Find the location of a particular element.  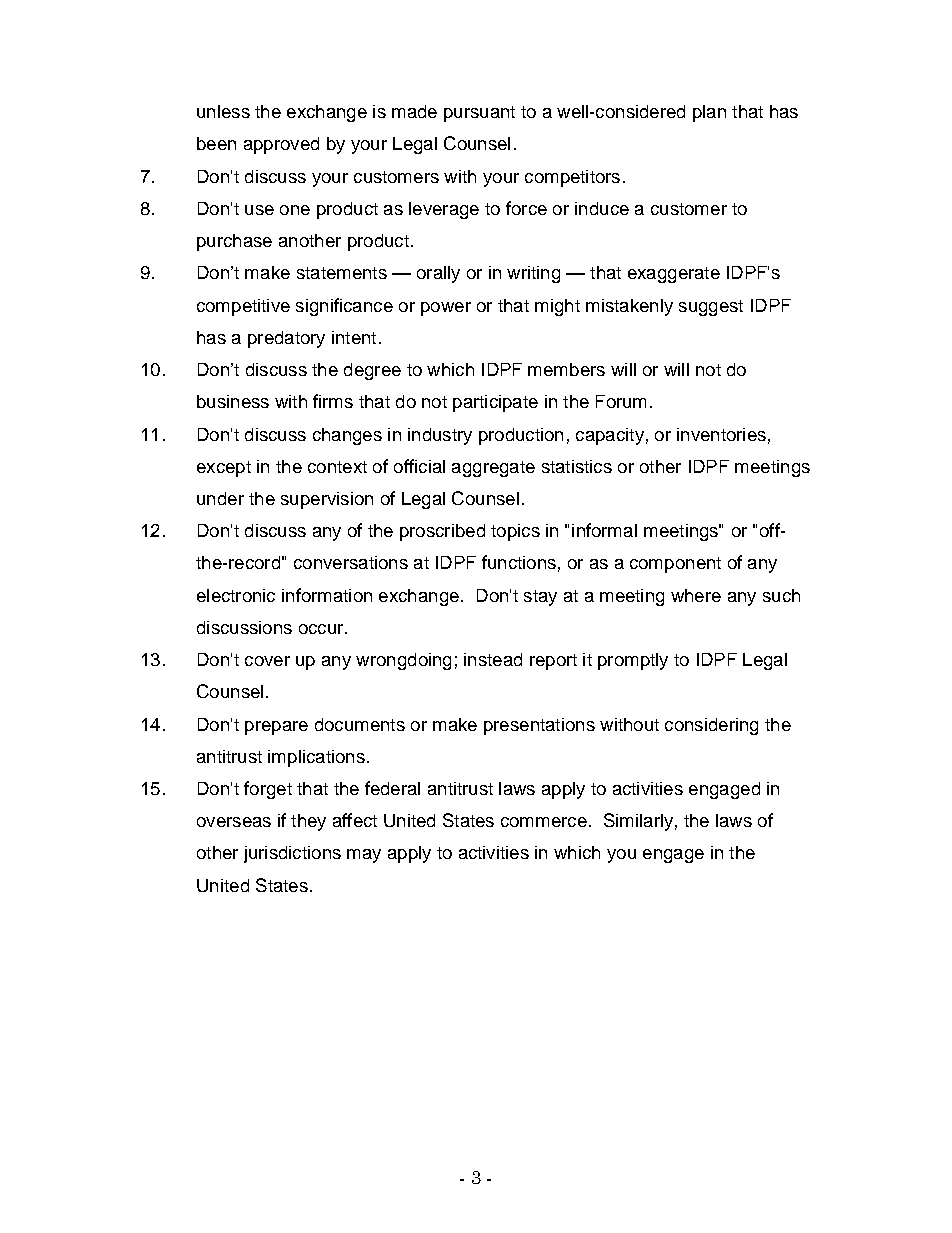

pursuant is located at coordinates (479, 114).
